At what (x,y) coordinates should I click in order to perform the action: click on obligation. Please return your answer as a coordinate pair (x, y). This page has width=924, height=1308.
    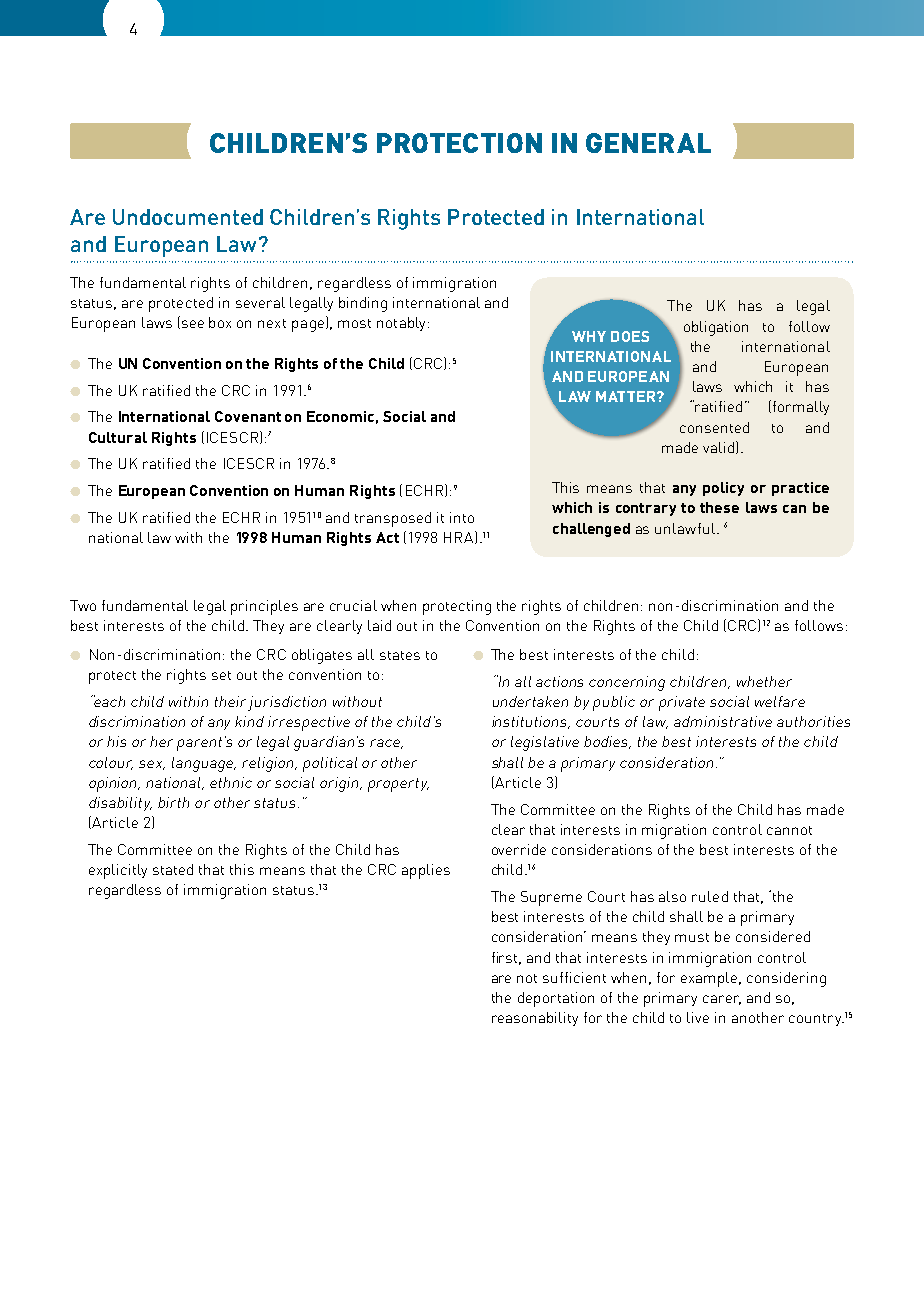
    Looking at the image, I should click on (716, 328).
